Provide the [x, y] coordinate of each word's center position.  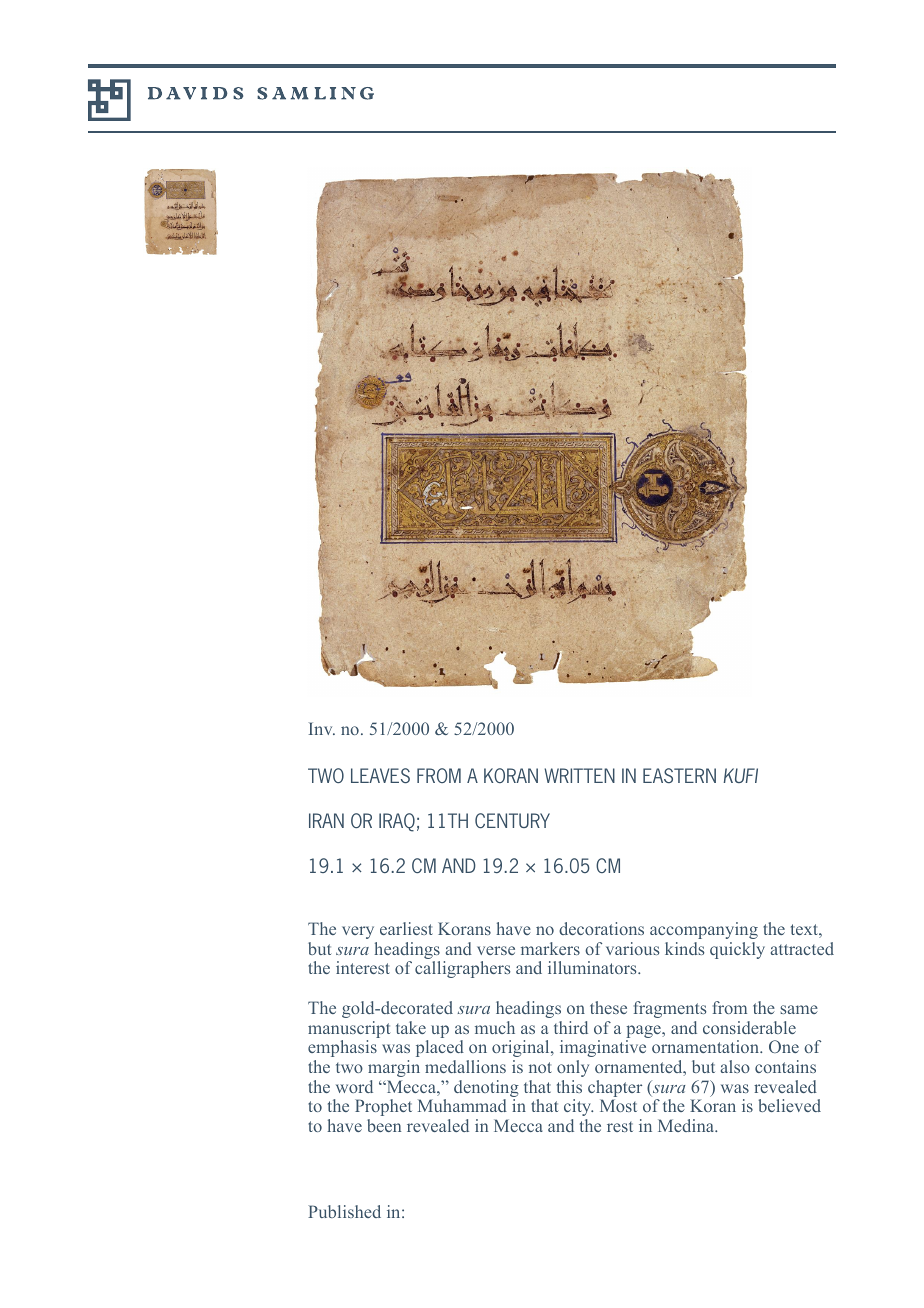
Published [344, 1211]
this [569, 1086]
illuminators [593, 967]
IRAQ [397, 822]
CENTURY [512, 820]
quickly [737, 950]
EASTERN [679, 775]
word [354, 1086]
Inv [322, 728]
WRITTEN [579, 775]
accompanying [704, 930]
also [735, 1066]
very [358, 932]
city [578, 1107]
